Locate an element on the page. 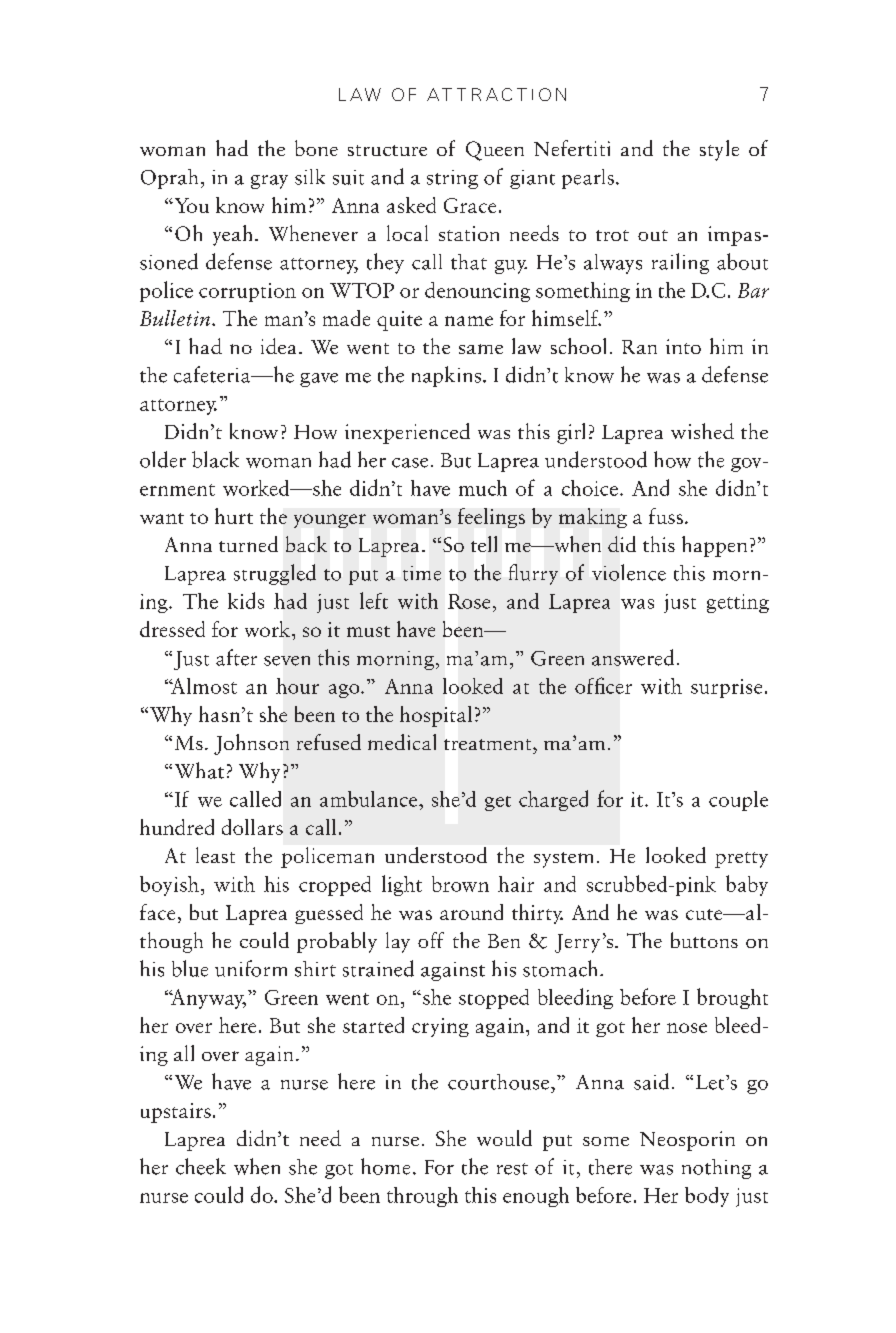 The height and width of the image is (1333, 896). fuss is located at coordinates (666, 516).
